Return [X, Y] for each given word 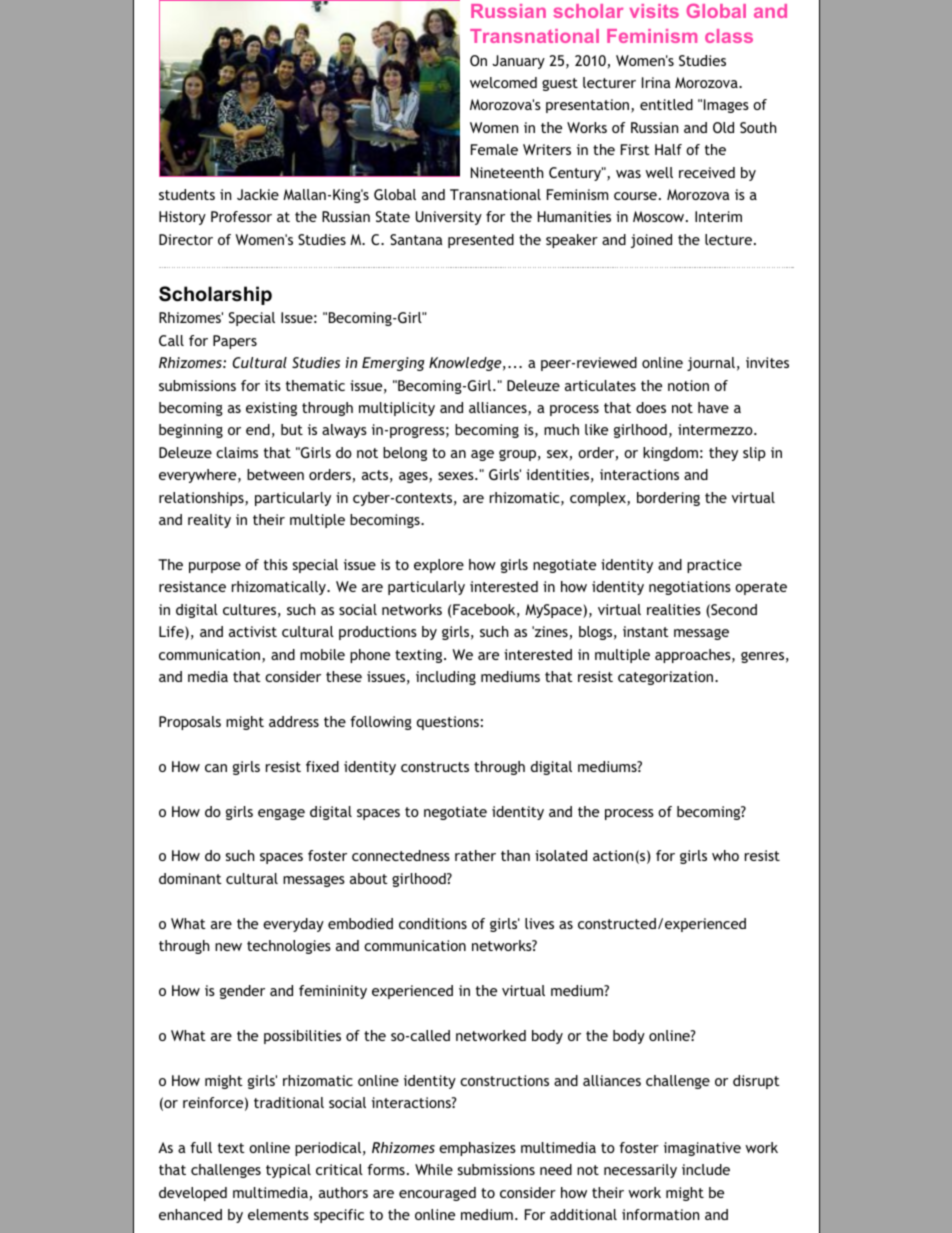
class [729, 36]
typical [288, 1171]
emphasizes [477, 1149]
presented [481, 241]
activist [253, 631]
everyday [293, 925]
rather [475, 855]
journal [711, 364]
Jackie [258, 194]
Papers [235, 342]
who [725, 855]
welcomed [503, 82]
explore [439, 566]
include [706, 1169]
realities [674, 609]
